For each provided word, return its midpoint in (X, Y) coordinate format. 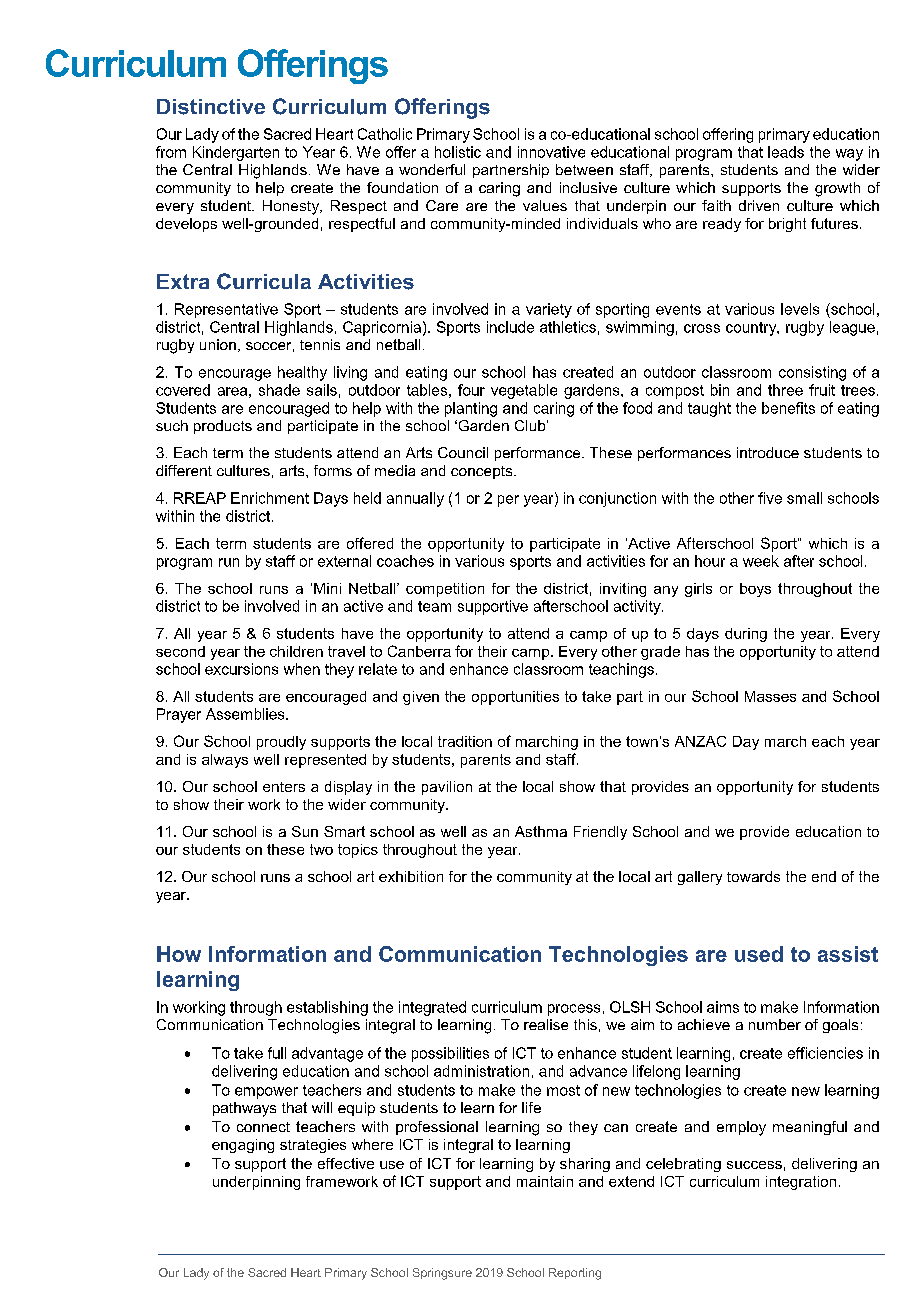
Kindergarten (236, 153)
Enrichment (270, 498)
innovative (551, 152)
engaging (243, 1146)
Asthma (541, 831)
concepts (483, 472)
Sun (305, 831)
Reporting (575, 1274)
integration (801, 1183)
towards (753, 876)
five (770, 498)
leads (786, 152)
